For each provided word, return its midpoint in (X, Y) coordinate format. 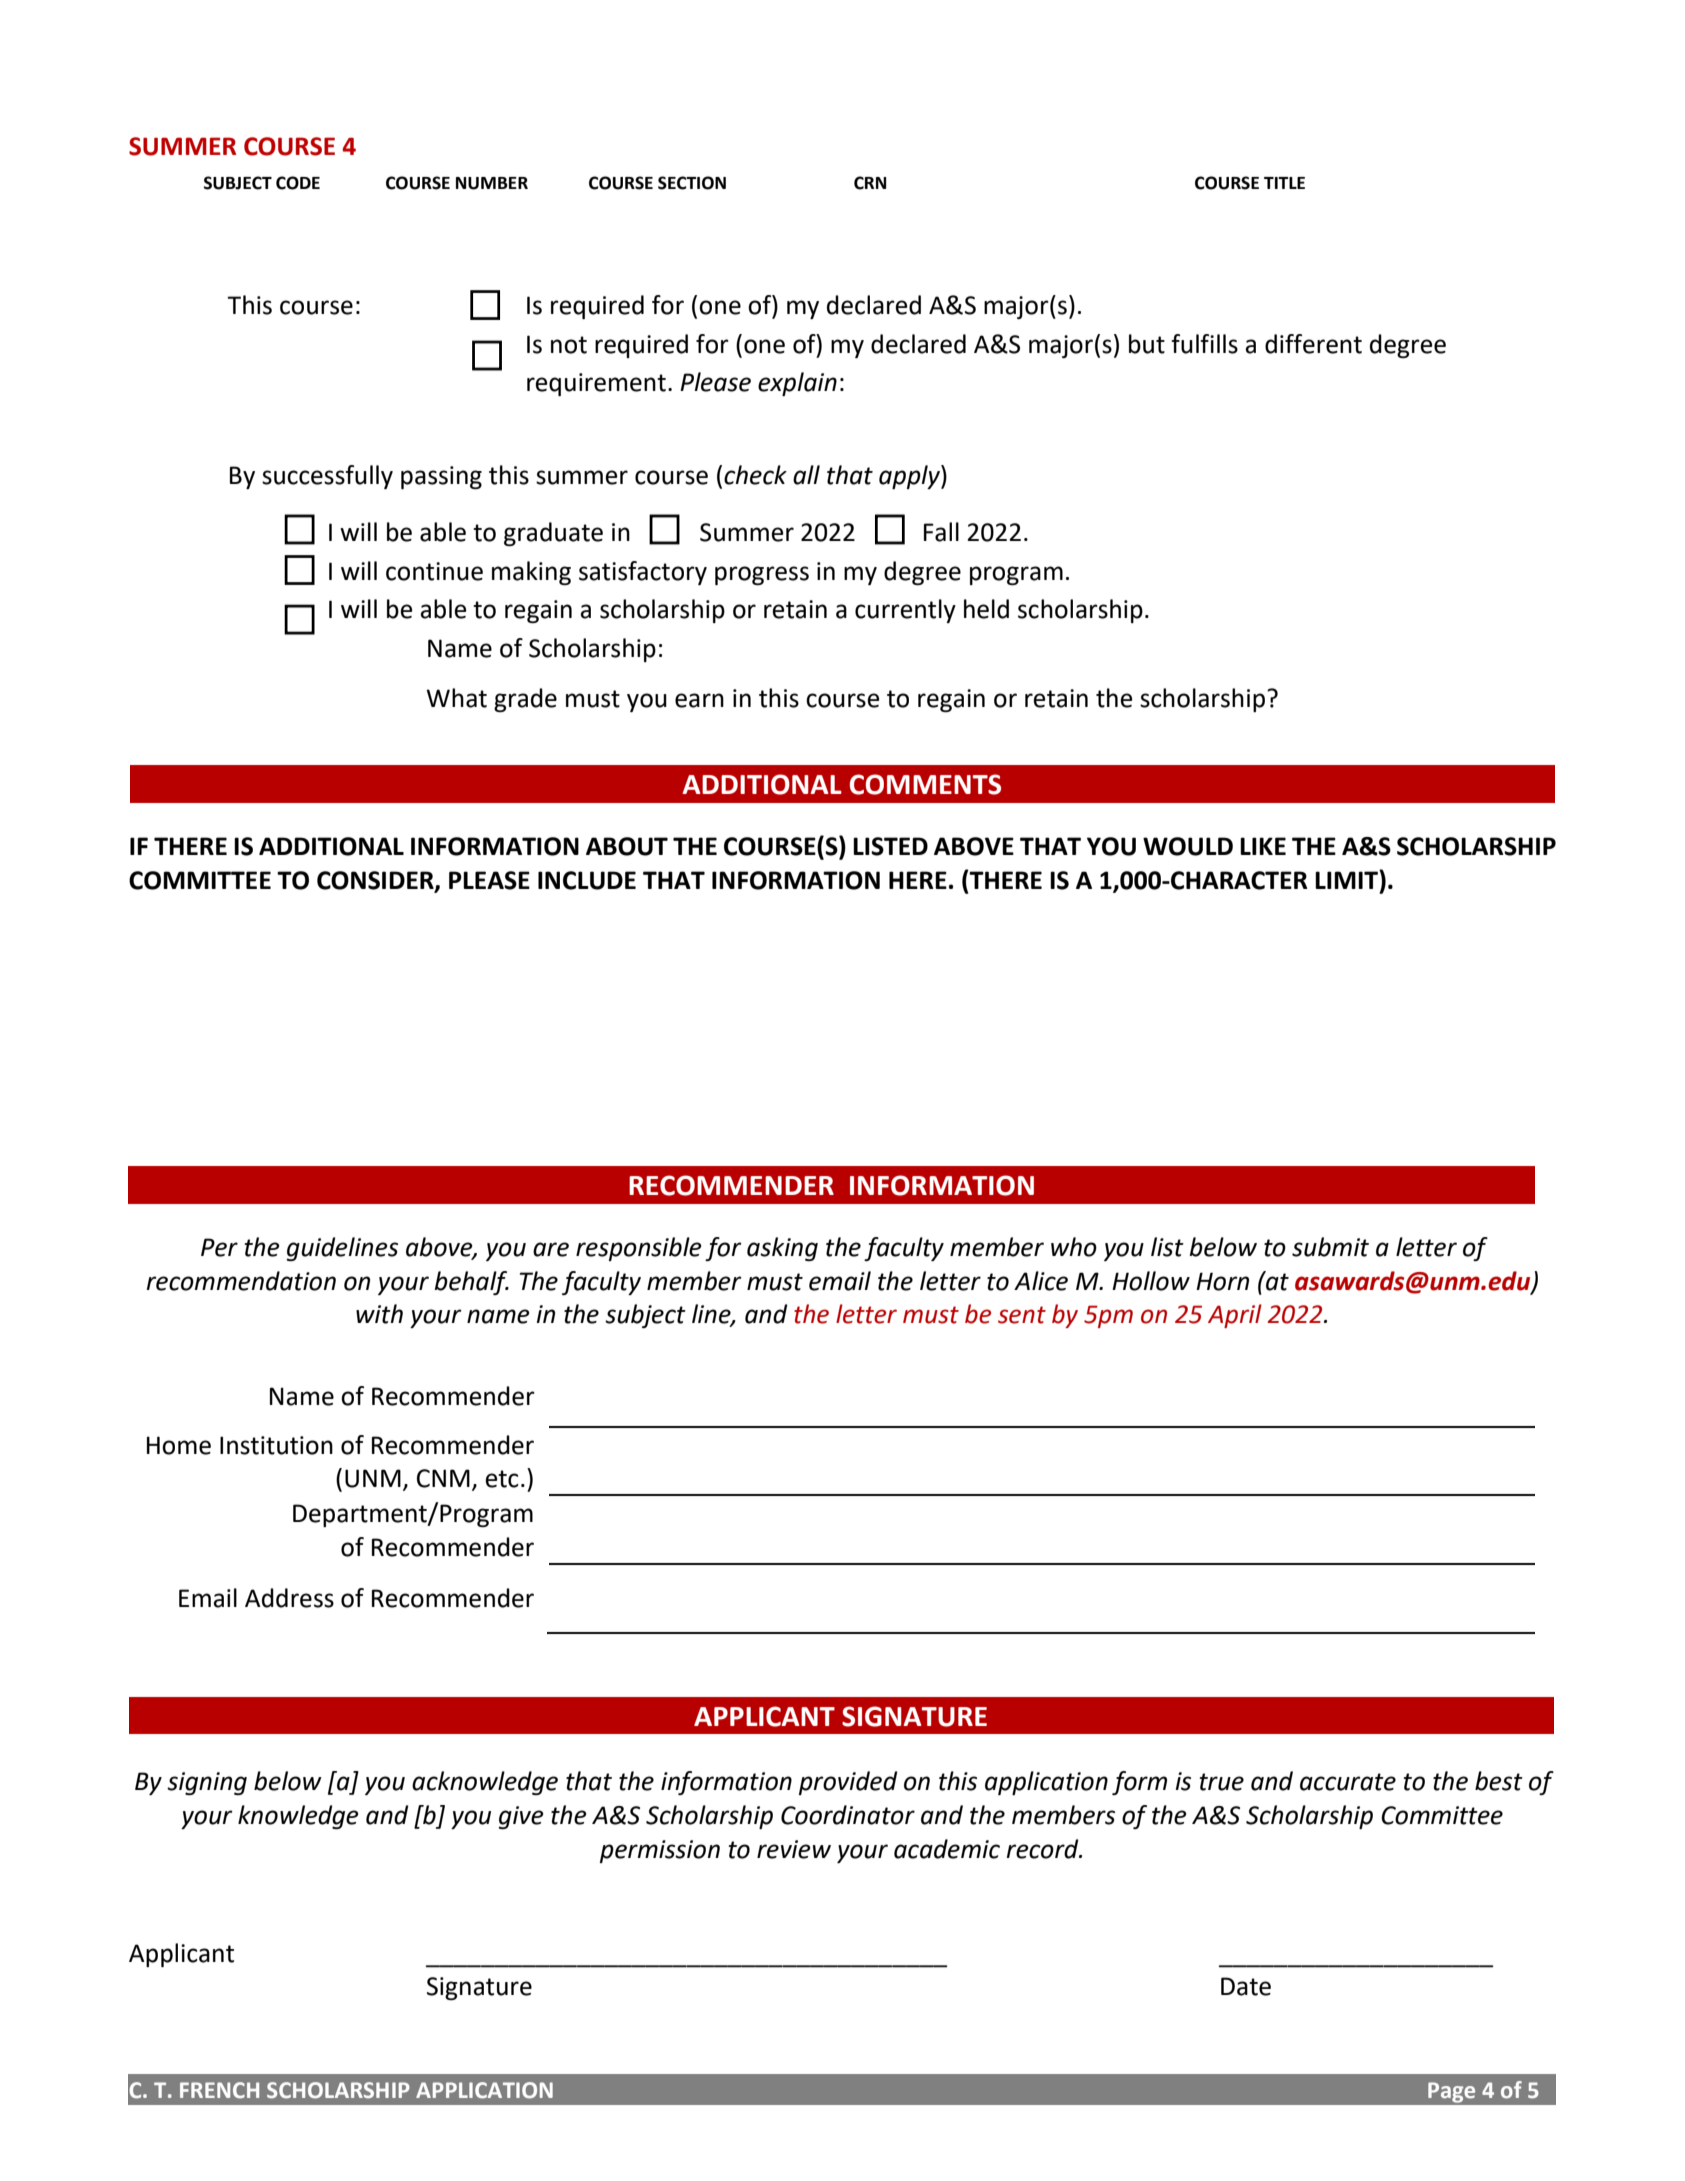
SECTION (692, 183)
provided (848, 1783)
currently (905, 611)
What (456, 698)
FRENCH (219, 2090)
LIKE (1263, 846)
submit (1330, 1247)
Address (289, 1598)
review (794, 1849)
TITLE (1284, 183)
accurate (1348, 1782)
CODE (298, 183)
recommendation (241, 1281)
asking (782, 1249)
